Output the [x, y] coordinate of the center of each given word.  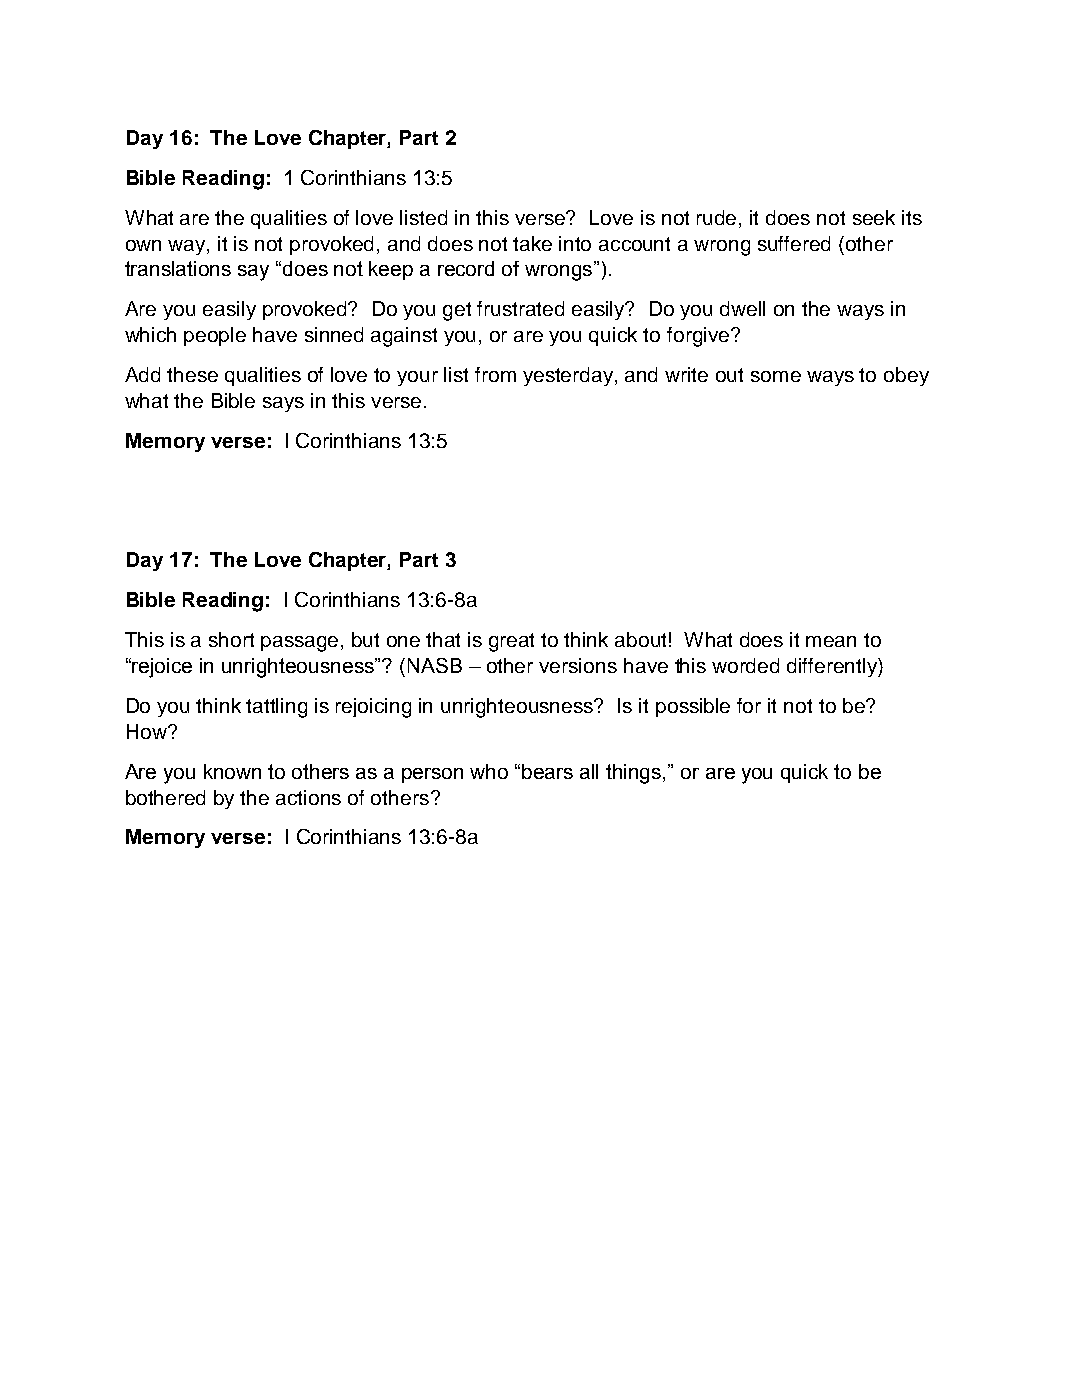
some [776, 376]
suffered [794, 243]
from [495, 374]
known [232, 771]
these [192, 374]
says [283, 404]
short [231, 639]
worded [745, 665]
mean [831, 641]
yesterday [569, 376]
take [532, 243]
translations [178, 268]
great [511, 642]
